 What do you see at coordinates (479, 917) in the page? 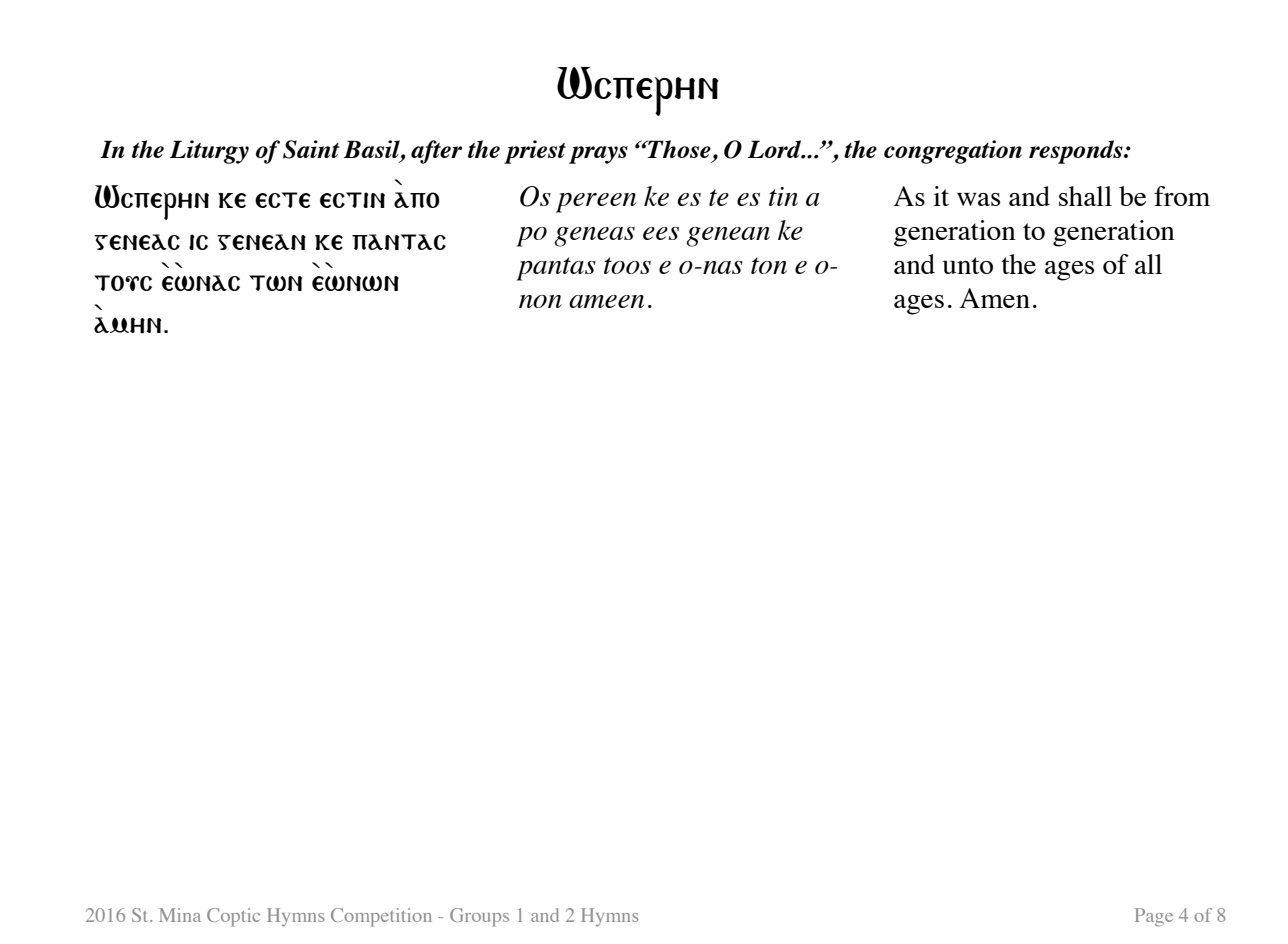
I see `Groups` at bounding box center [479, 917].
